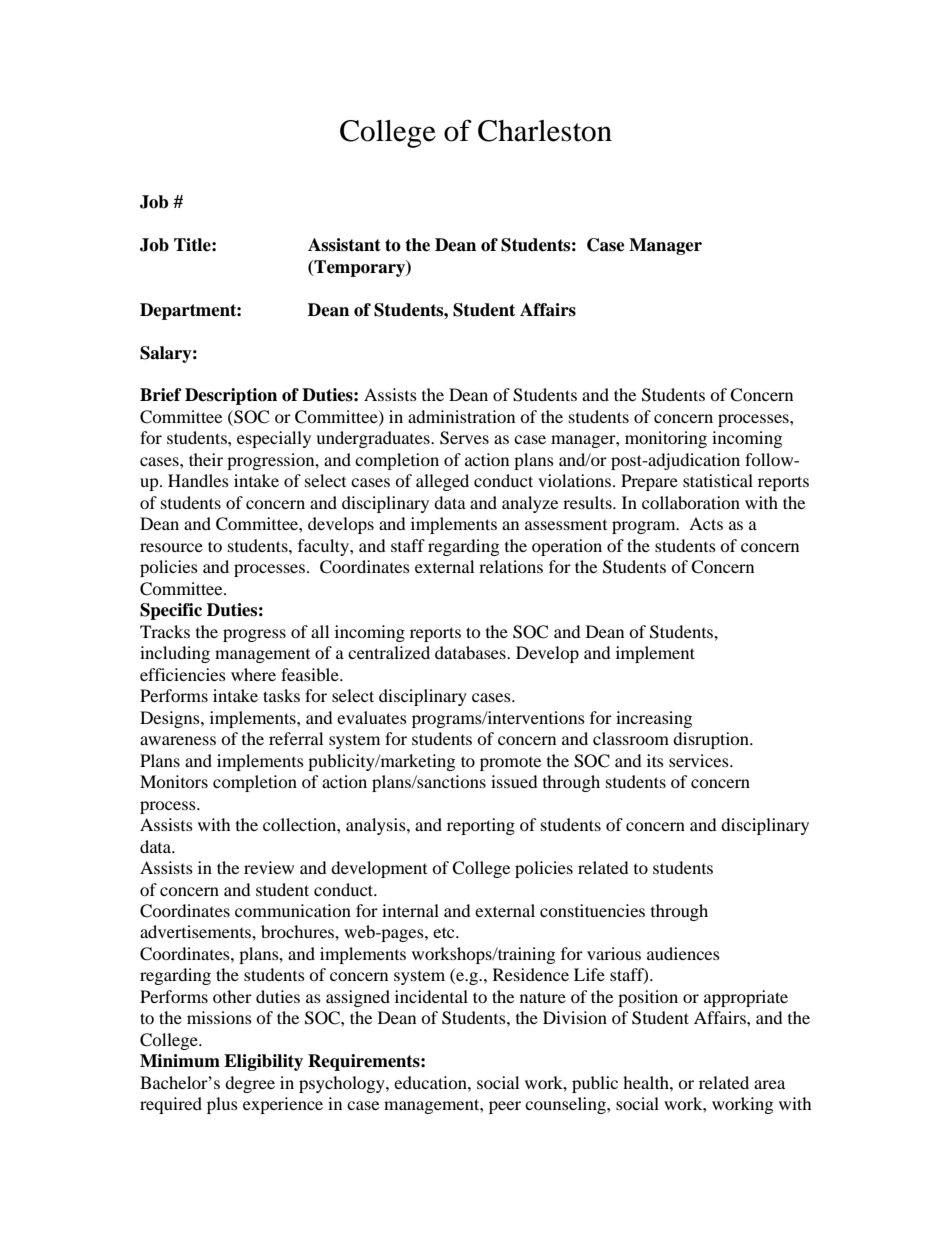 Image resolution: width=952 pixels, height=1233 pixels. Describe the element at coordinates (647, 1082) in the screenshot. I see `health` at that location.
